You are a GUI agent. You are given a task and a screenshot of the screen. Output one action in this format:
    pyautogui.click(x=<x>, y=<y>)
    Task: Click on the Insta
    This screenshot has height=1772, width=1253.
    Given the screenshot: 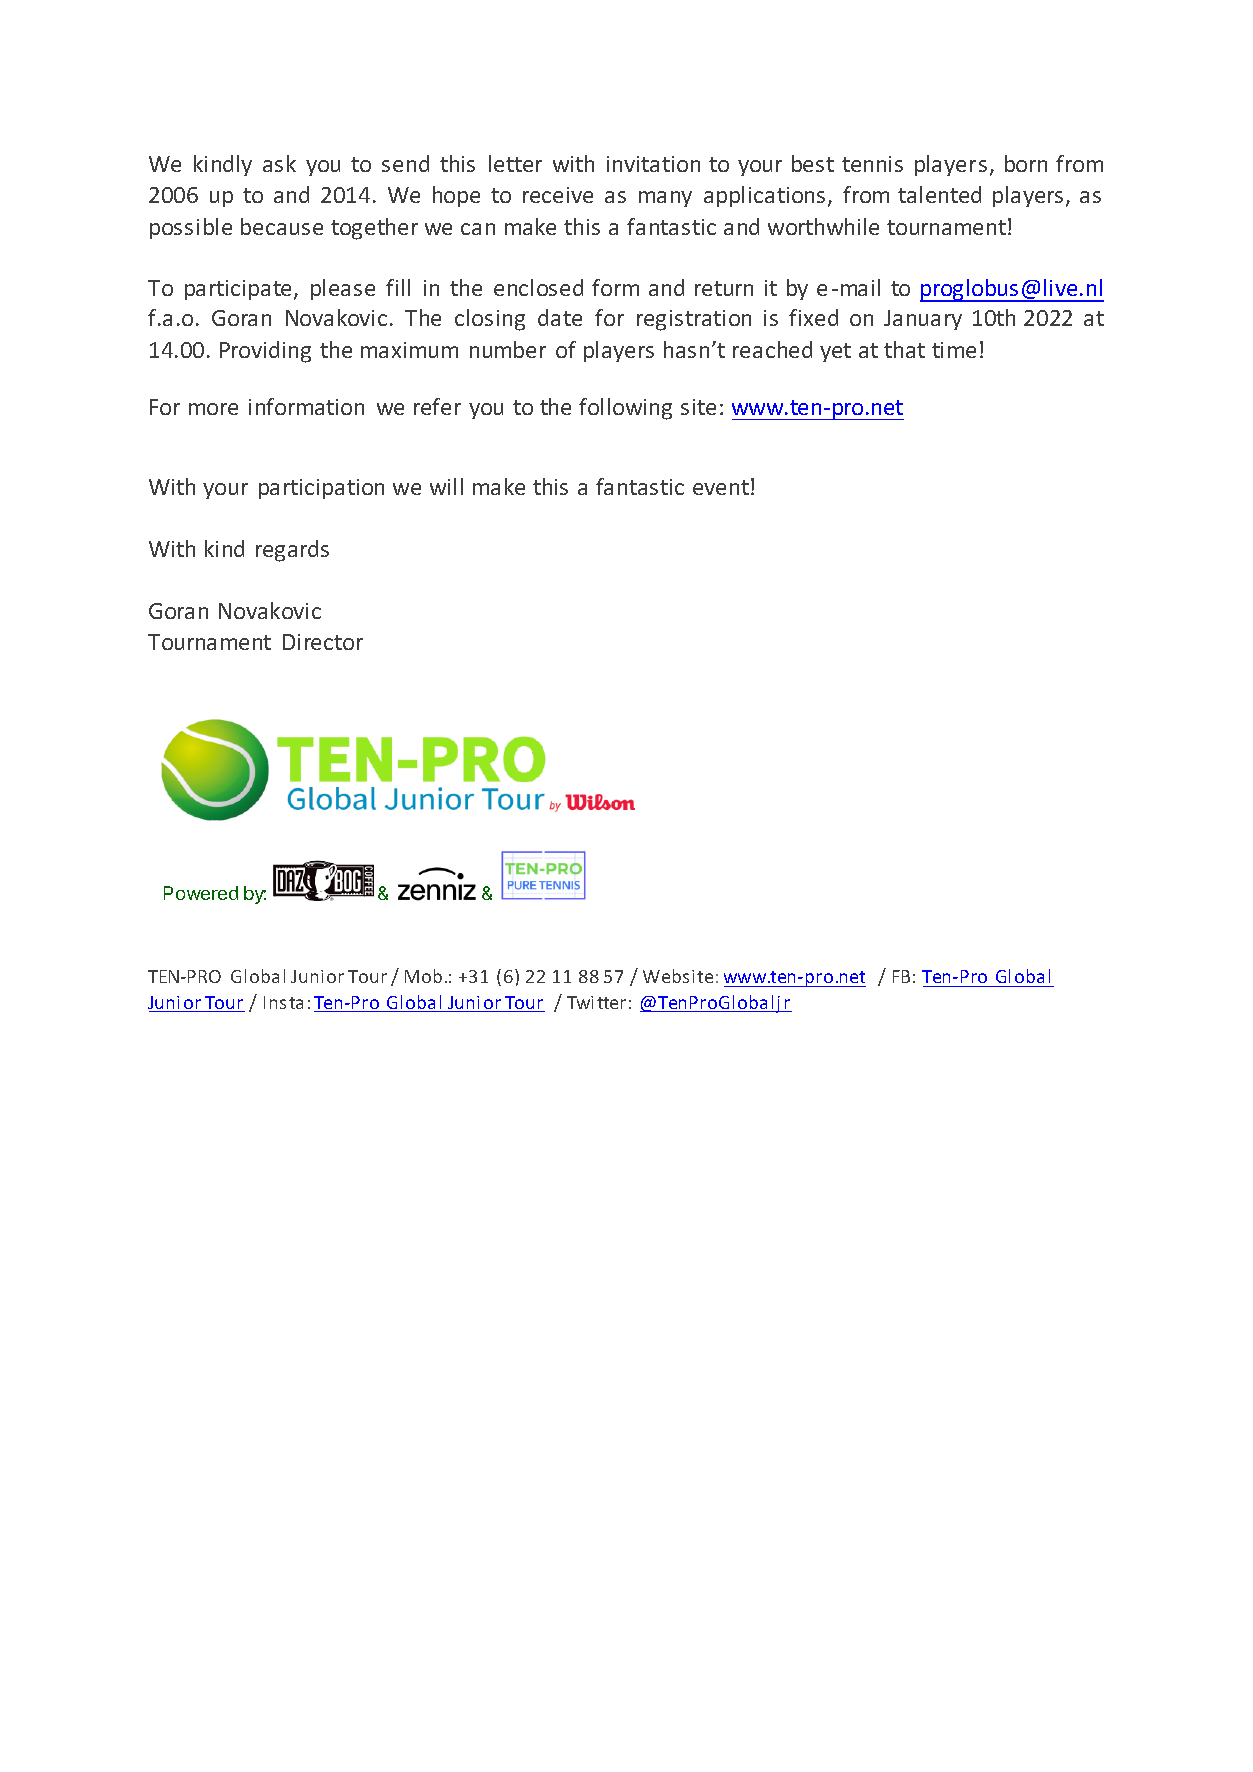 What is the action you would take?
    pyautogui.click(x=283, y=1002)
